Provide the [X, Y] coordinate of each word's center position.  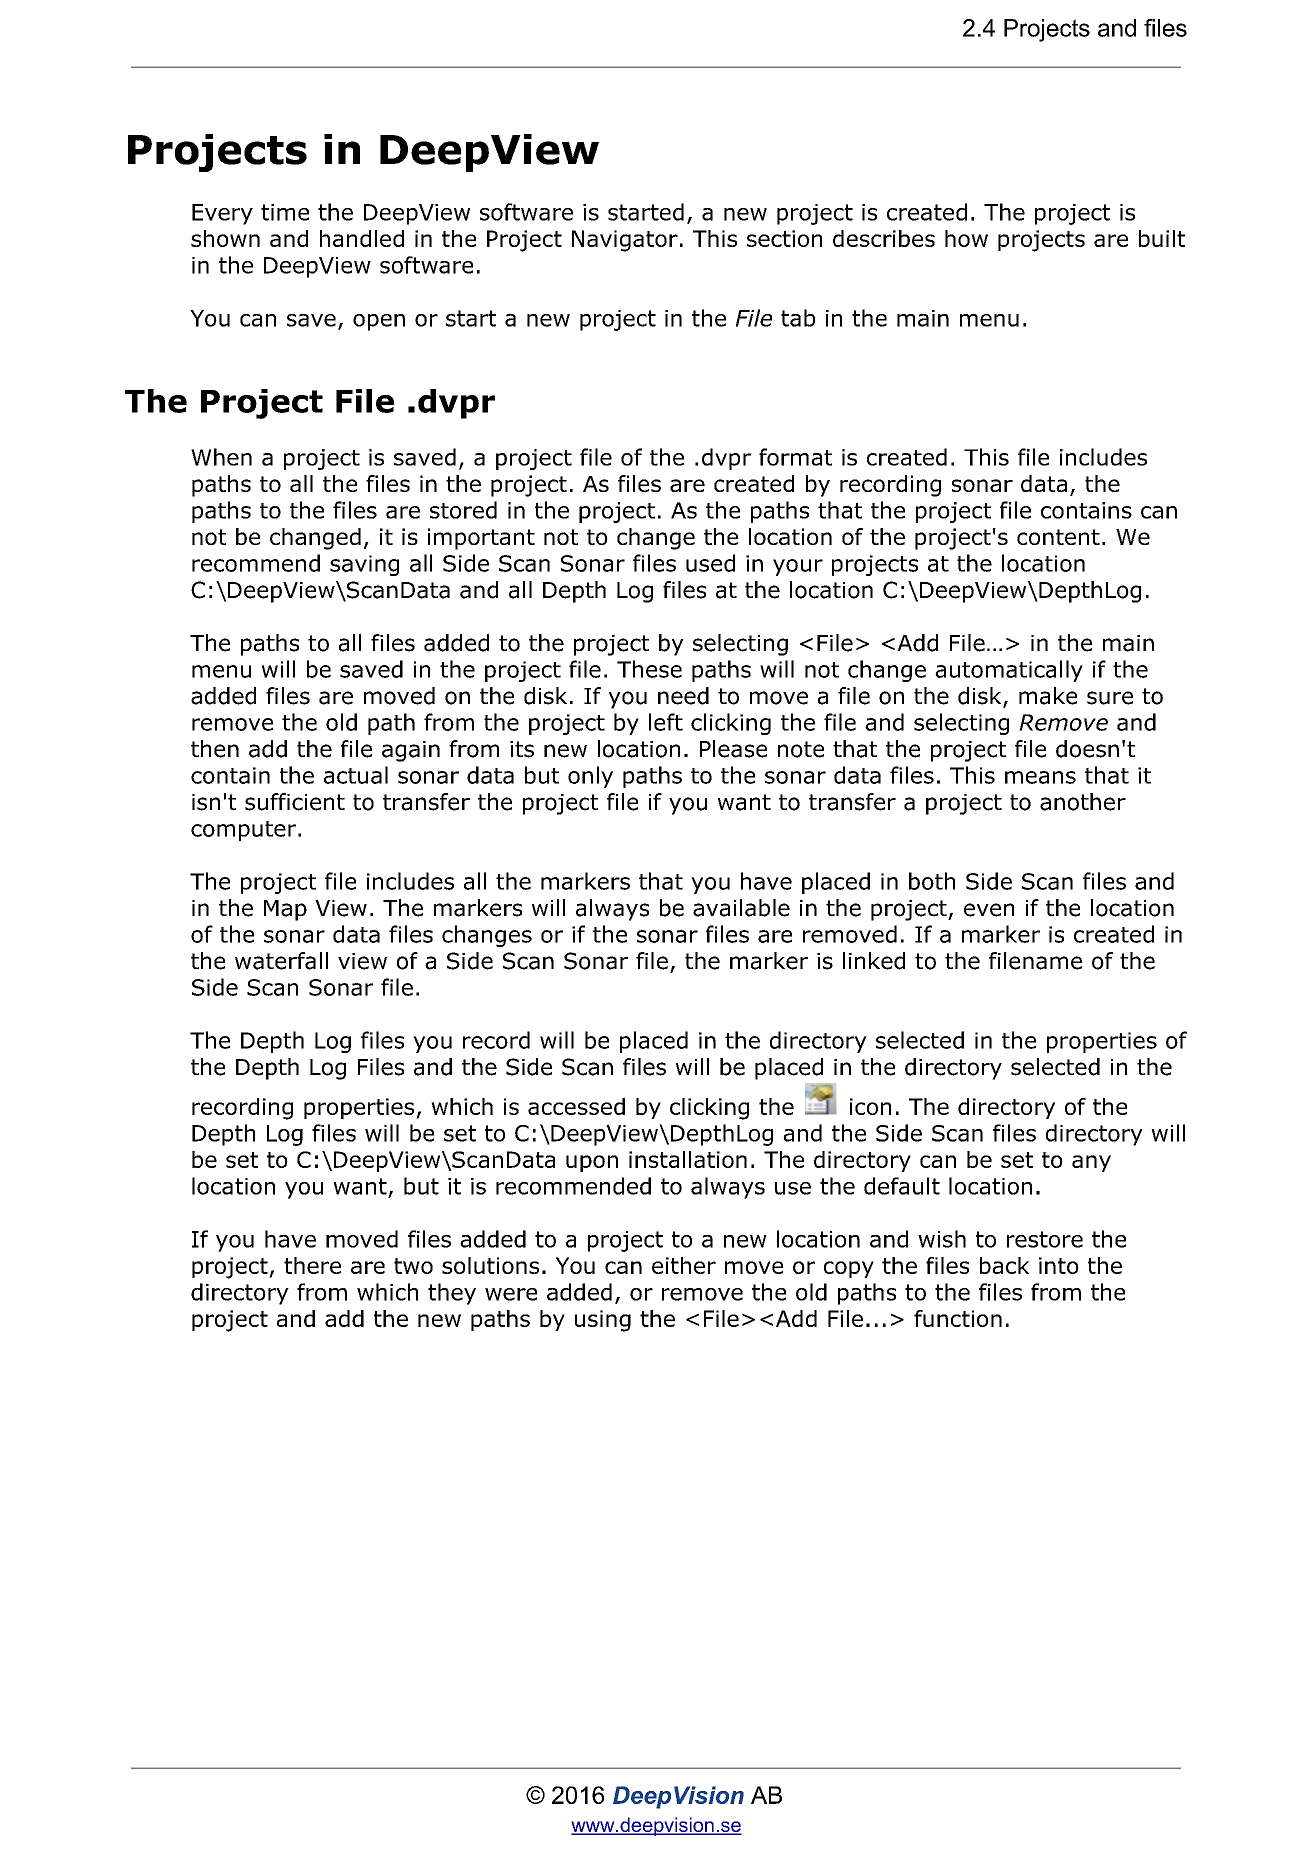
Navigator [625, 241]
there [312, 1265]
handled [362, 238]
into [1059, 1265]
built [1162, 238]
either [684, 1265]
